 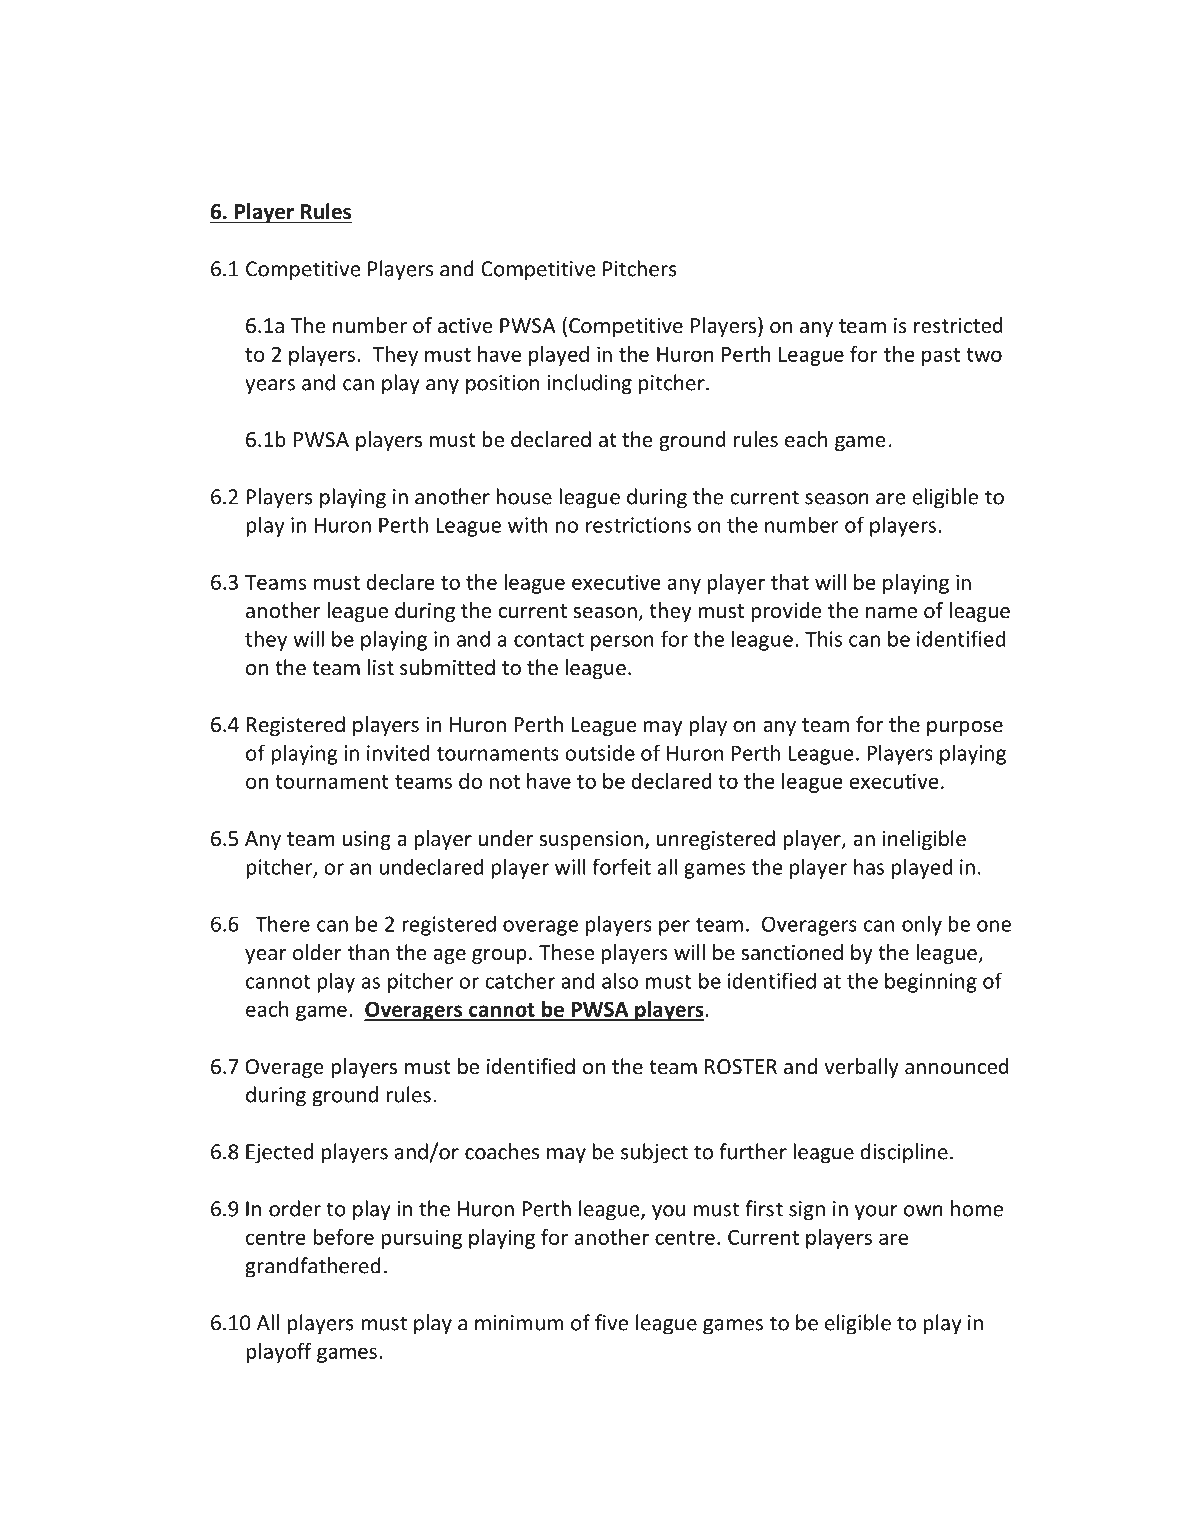 I want to click on before, so click(x=343, y=1237).
